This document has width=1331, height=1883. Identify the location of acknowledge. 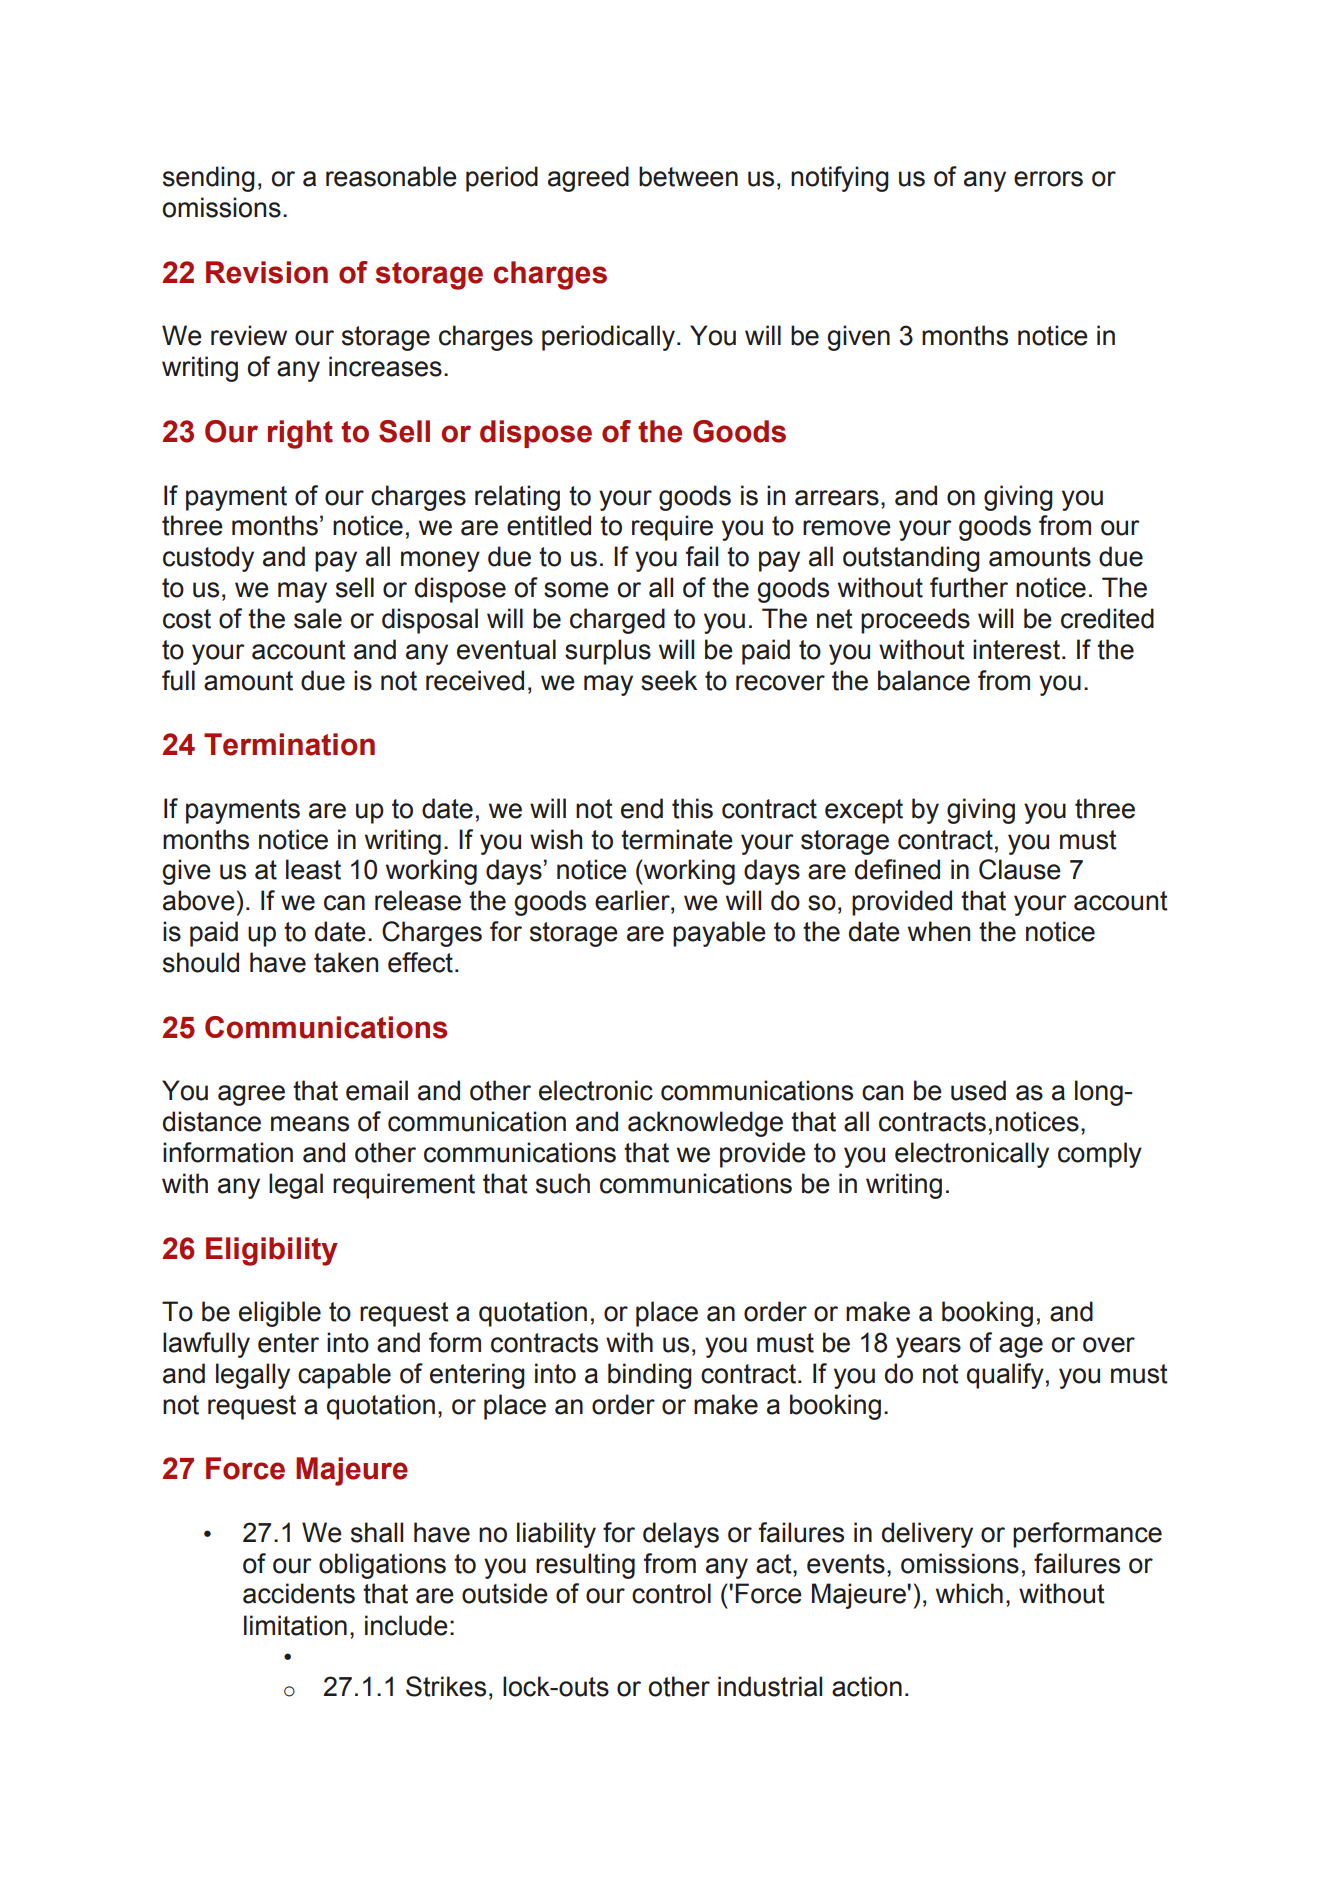
(705, 1124).
